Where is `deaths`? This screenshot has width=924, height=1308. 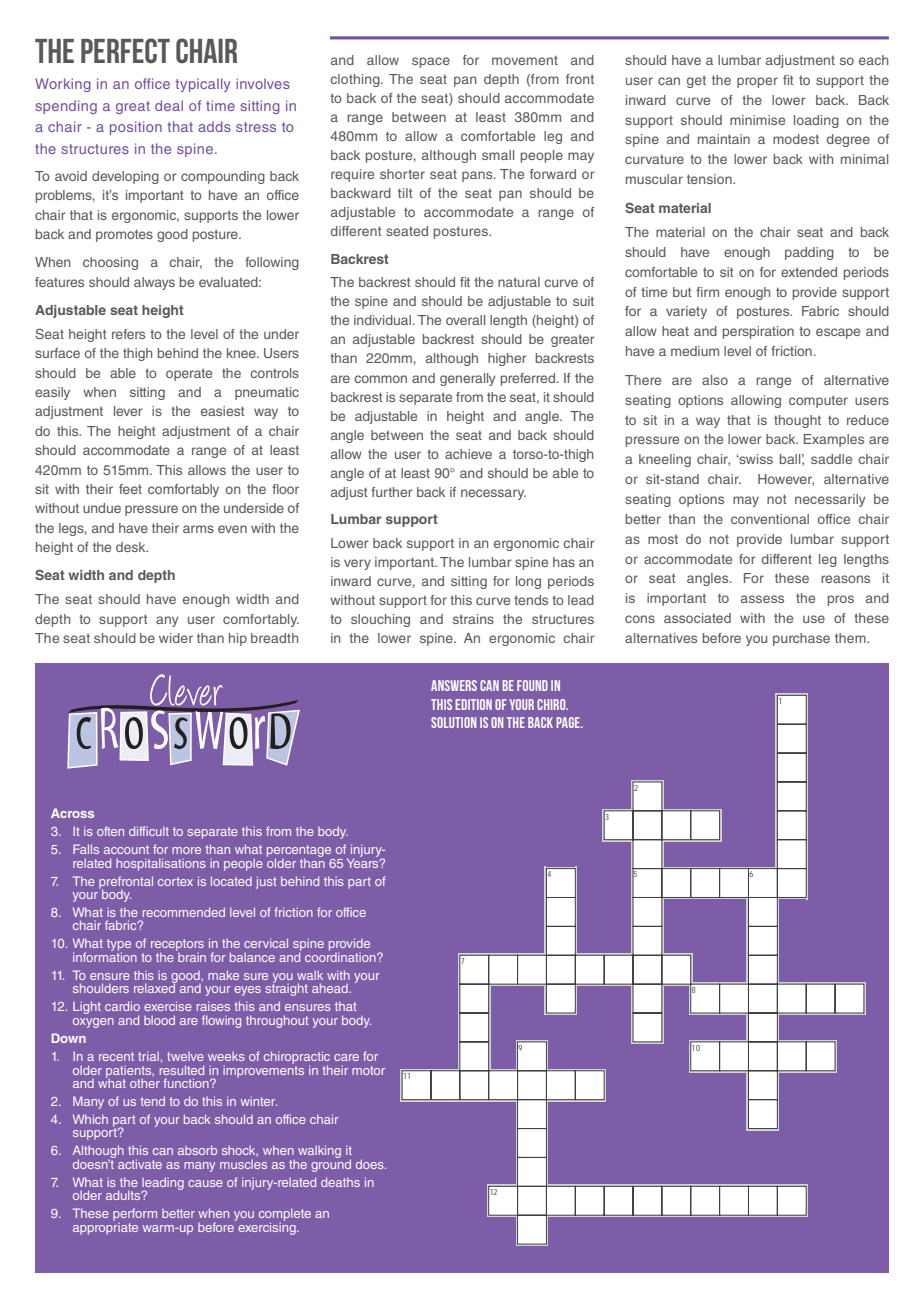 deaths is located at coordinates (340, 1182).
